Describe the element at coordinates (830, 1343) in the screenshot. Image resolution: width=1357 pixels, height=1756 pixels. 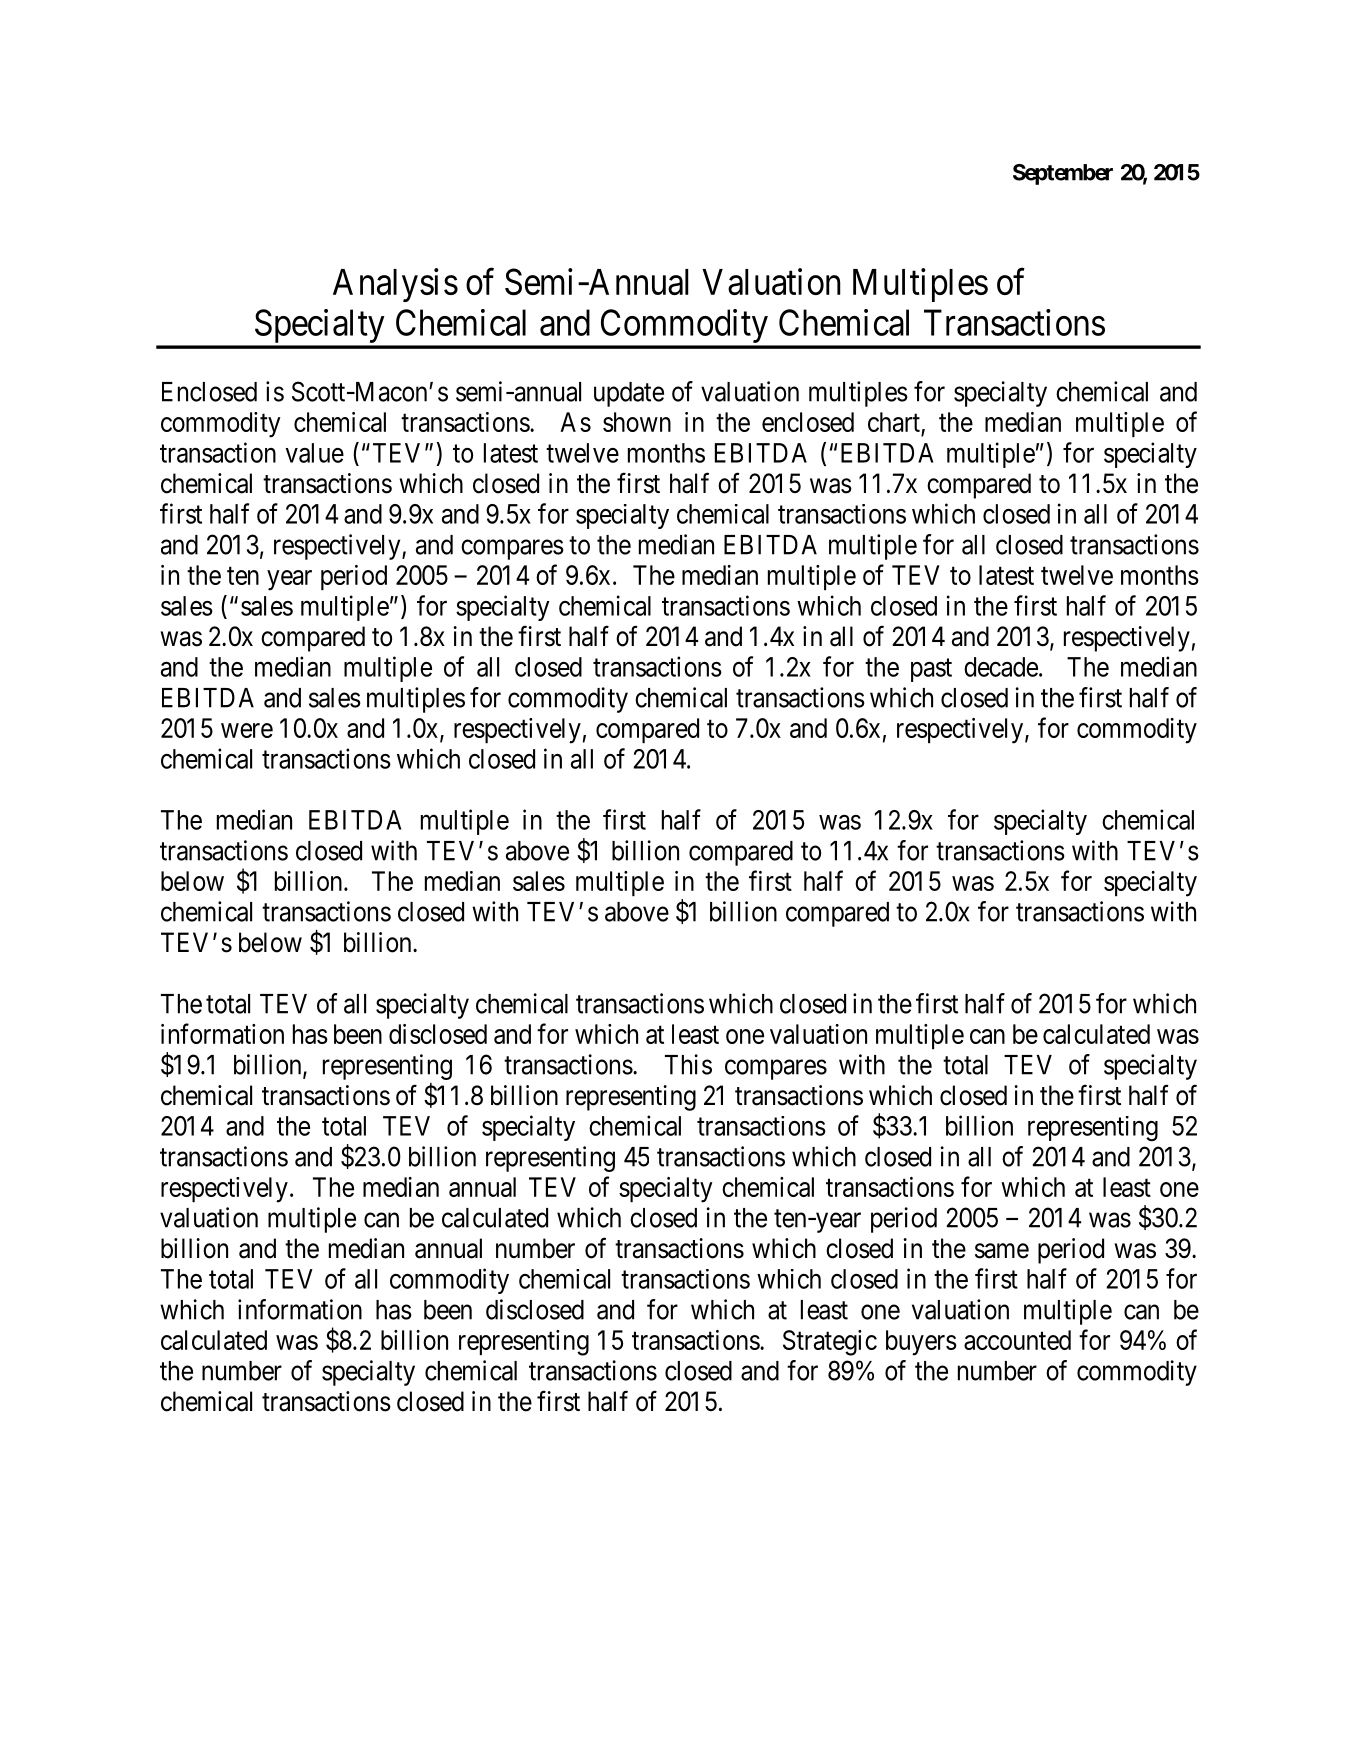
I see `Strategic` at that location.
